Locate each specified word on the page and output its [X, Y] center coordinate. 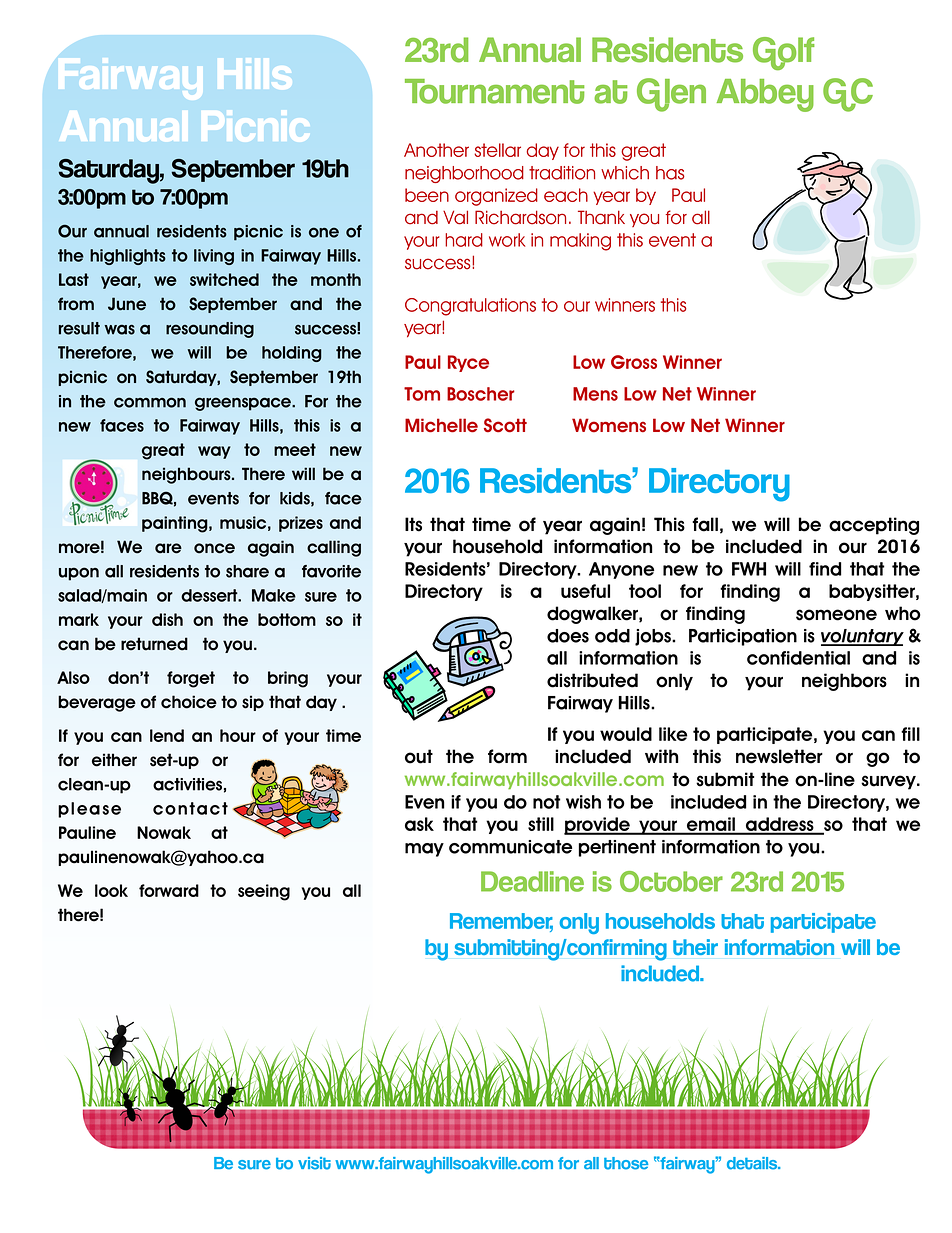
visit [314, 1163]
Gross [634, 362]
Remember [501, 922]
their [695, 947]
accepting [874, 526]
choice [189, 702]
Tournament [494, 91]
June [127, 304]
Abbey [765, 95]
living [214, 257]
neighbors [844, 682]
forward [169, 890]
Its [413, 524]
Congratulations [470, 307]
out [419, 756]
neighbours [187, 475]
